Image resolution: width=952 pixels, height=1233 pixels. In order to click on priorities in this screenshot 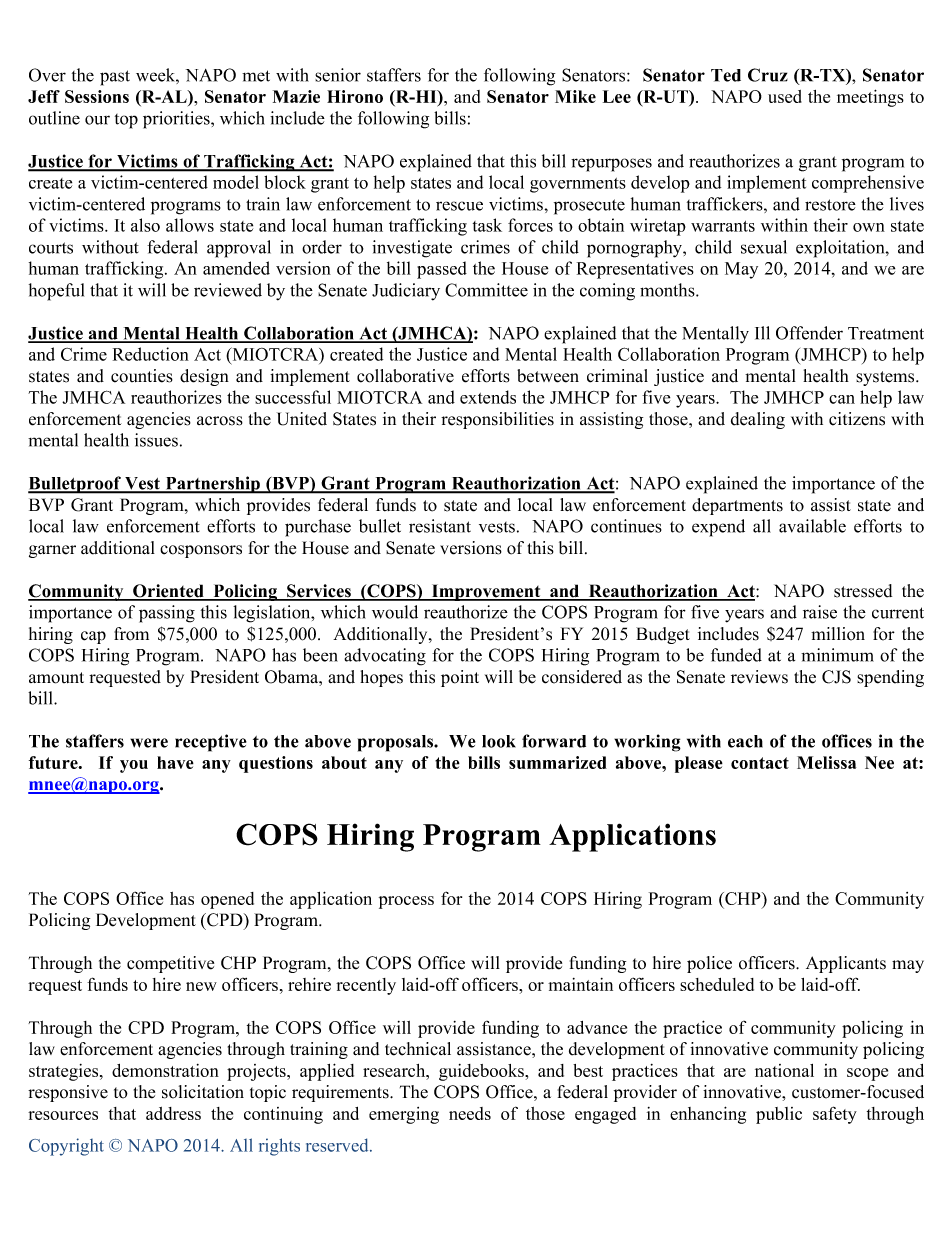, I will do `click(177, 120)`.
